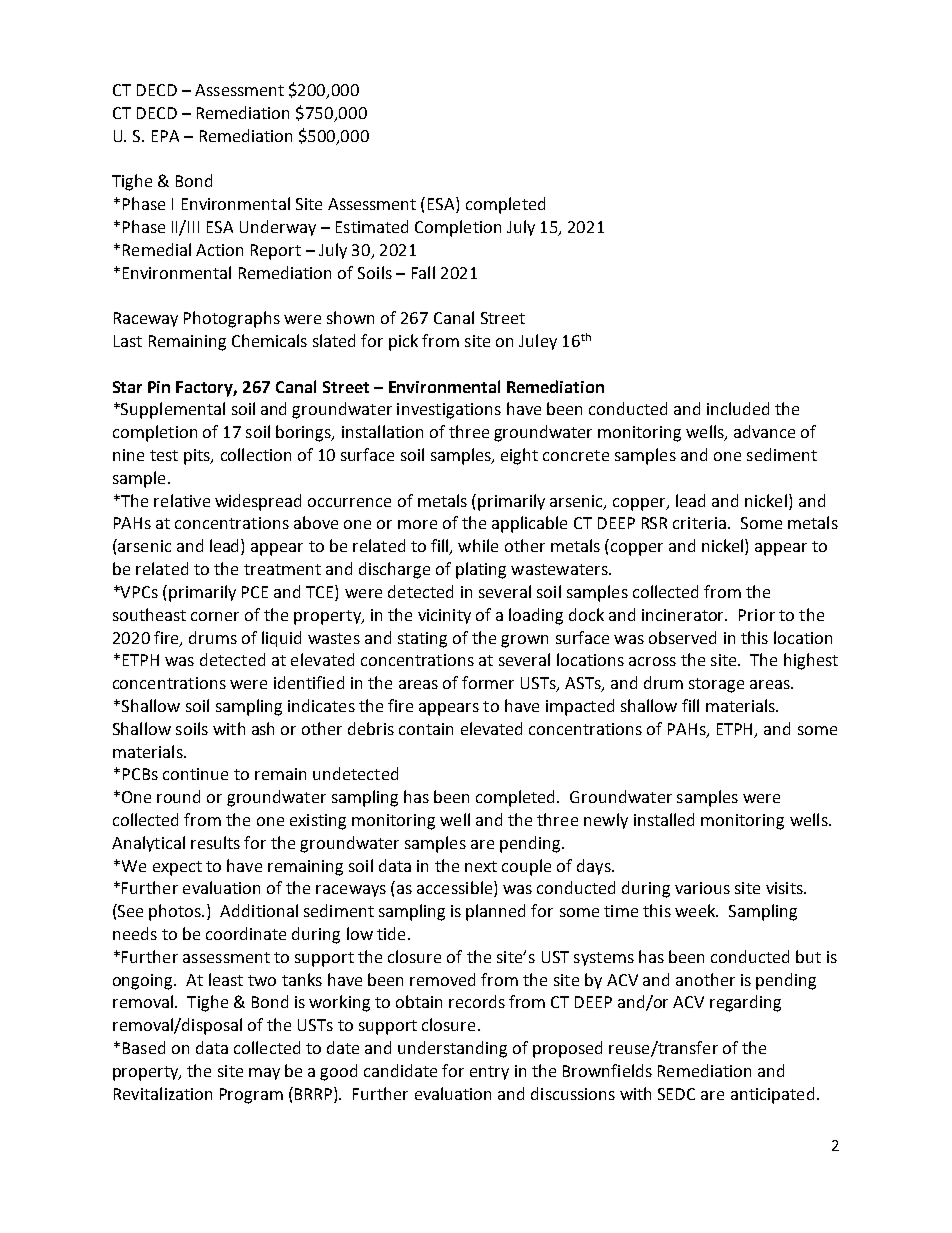 The width and height of the image is (952, 1233). I want to click on Prior, so click(757, 615).
